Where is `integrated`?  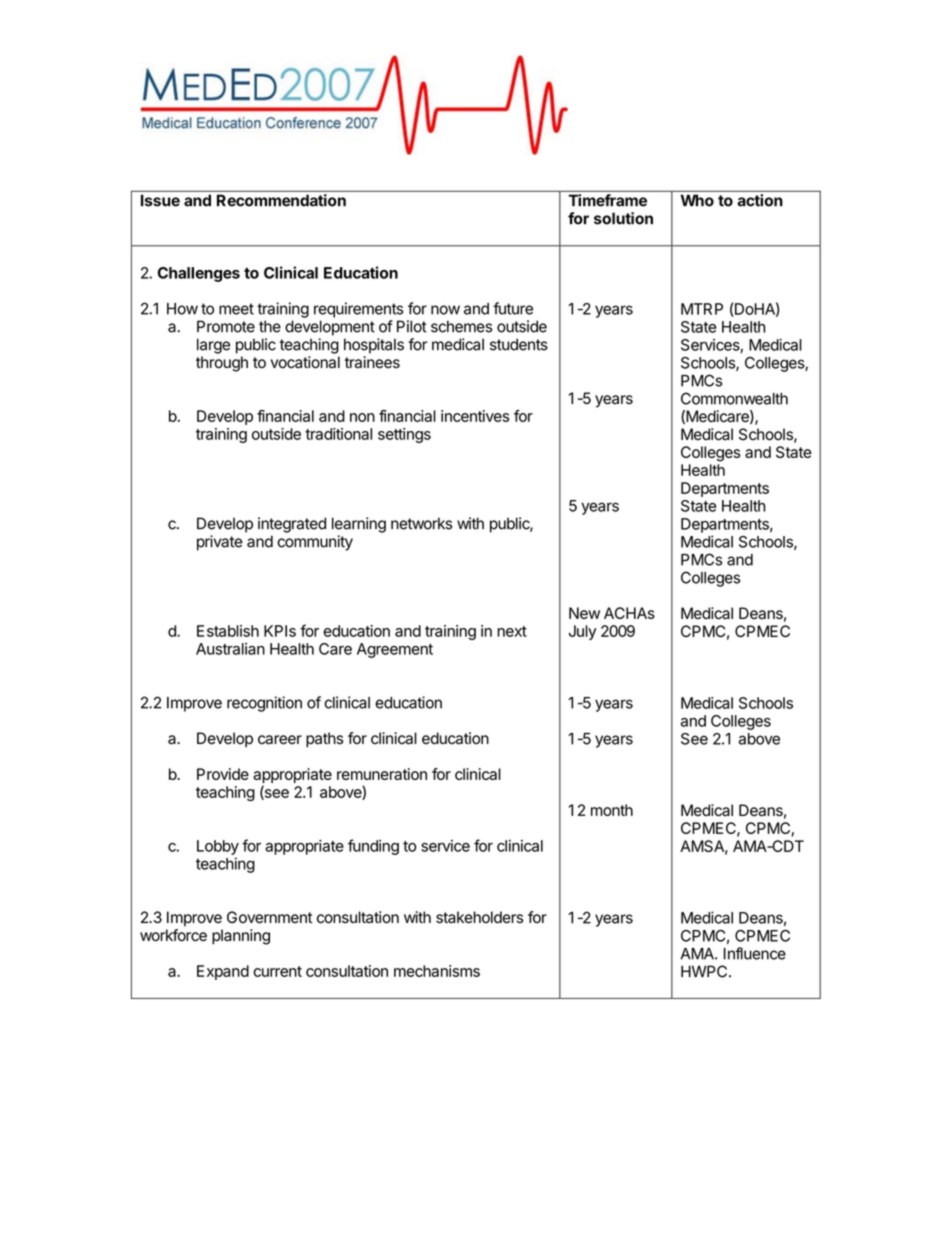 integrated is located at coordinates (292, 525).
